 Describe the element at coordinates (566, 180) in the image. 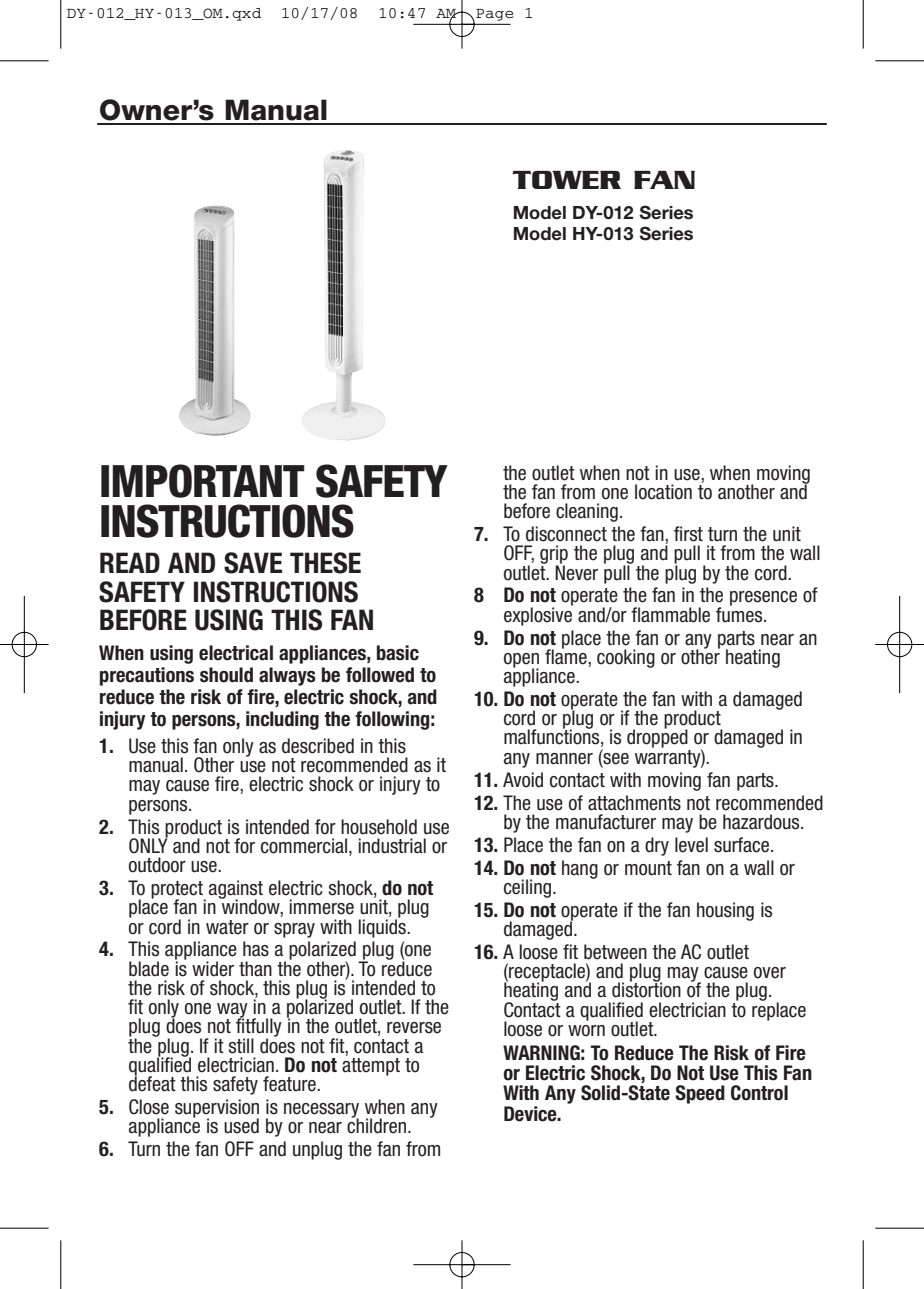

I see `TOWER` at that location.
